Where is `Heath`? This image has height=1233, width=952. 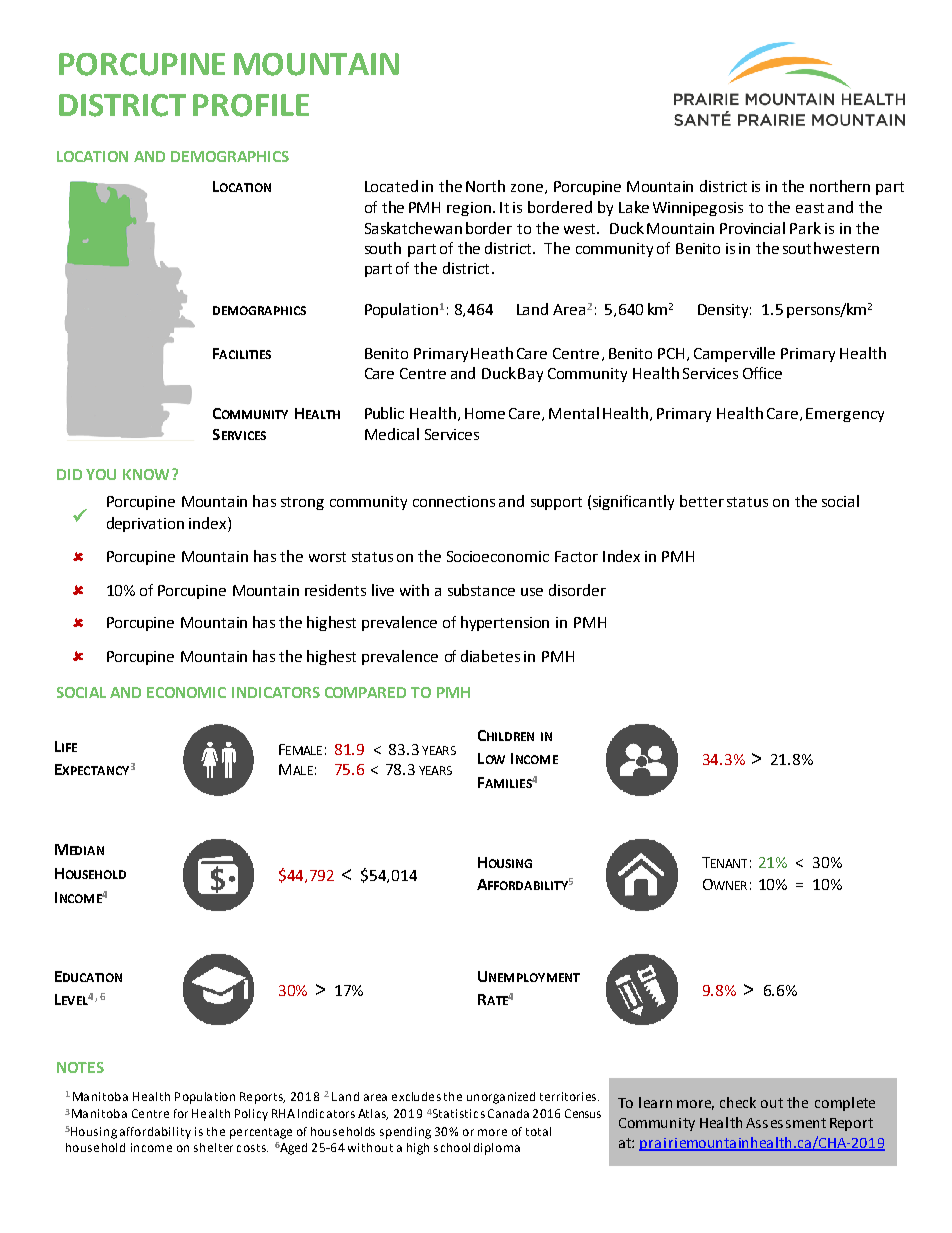 Heath is located at coordinates (492, 353).
